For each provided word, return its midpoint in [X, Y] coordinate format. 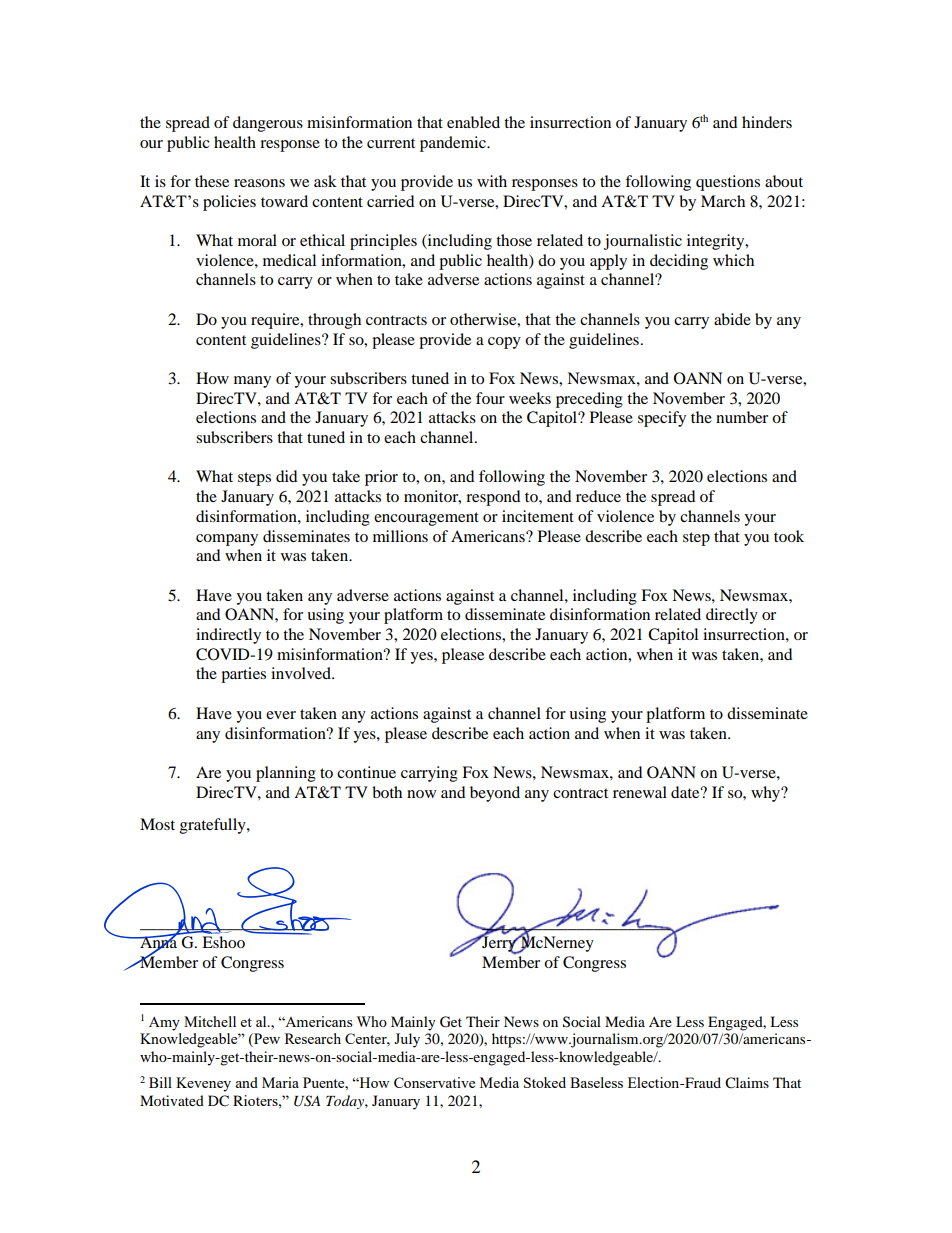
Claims [747, 1083]
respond [493, 498]
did [287, 476]
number [742, 417]
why [767, 794]
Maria [280, 1082]
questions [728, 183]
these [212, 181]
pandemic [454, 144]
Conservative [434, 1082]
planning [286, 774]
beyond [495, 794]
